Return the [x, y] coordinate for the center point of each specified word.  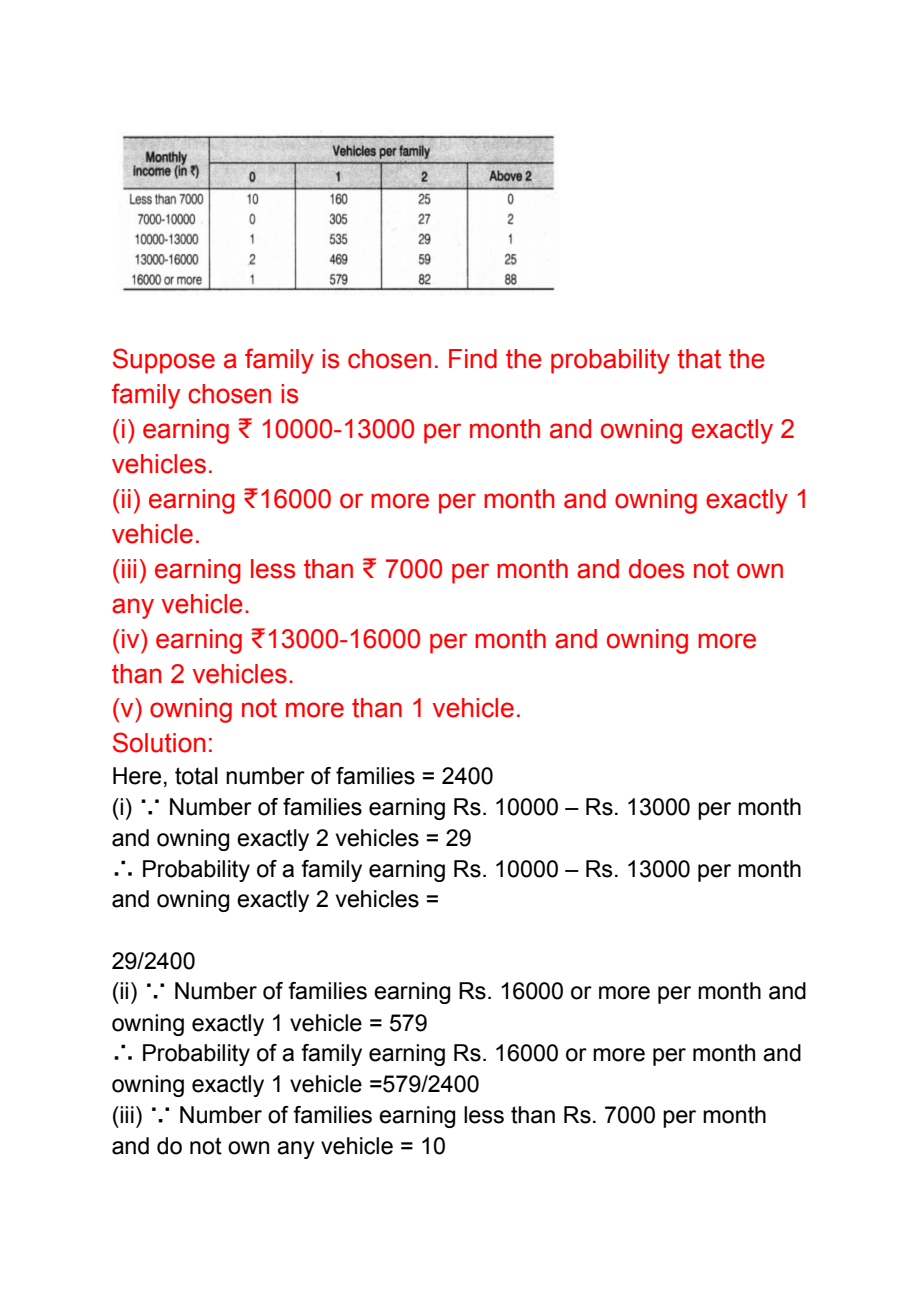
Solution [159, 742]
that [699, 359]
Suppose [164, 361]
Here [137, 776]
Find [473, 359]
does [656, 569]
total [196, 776]
